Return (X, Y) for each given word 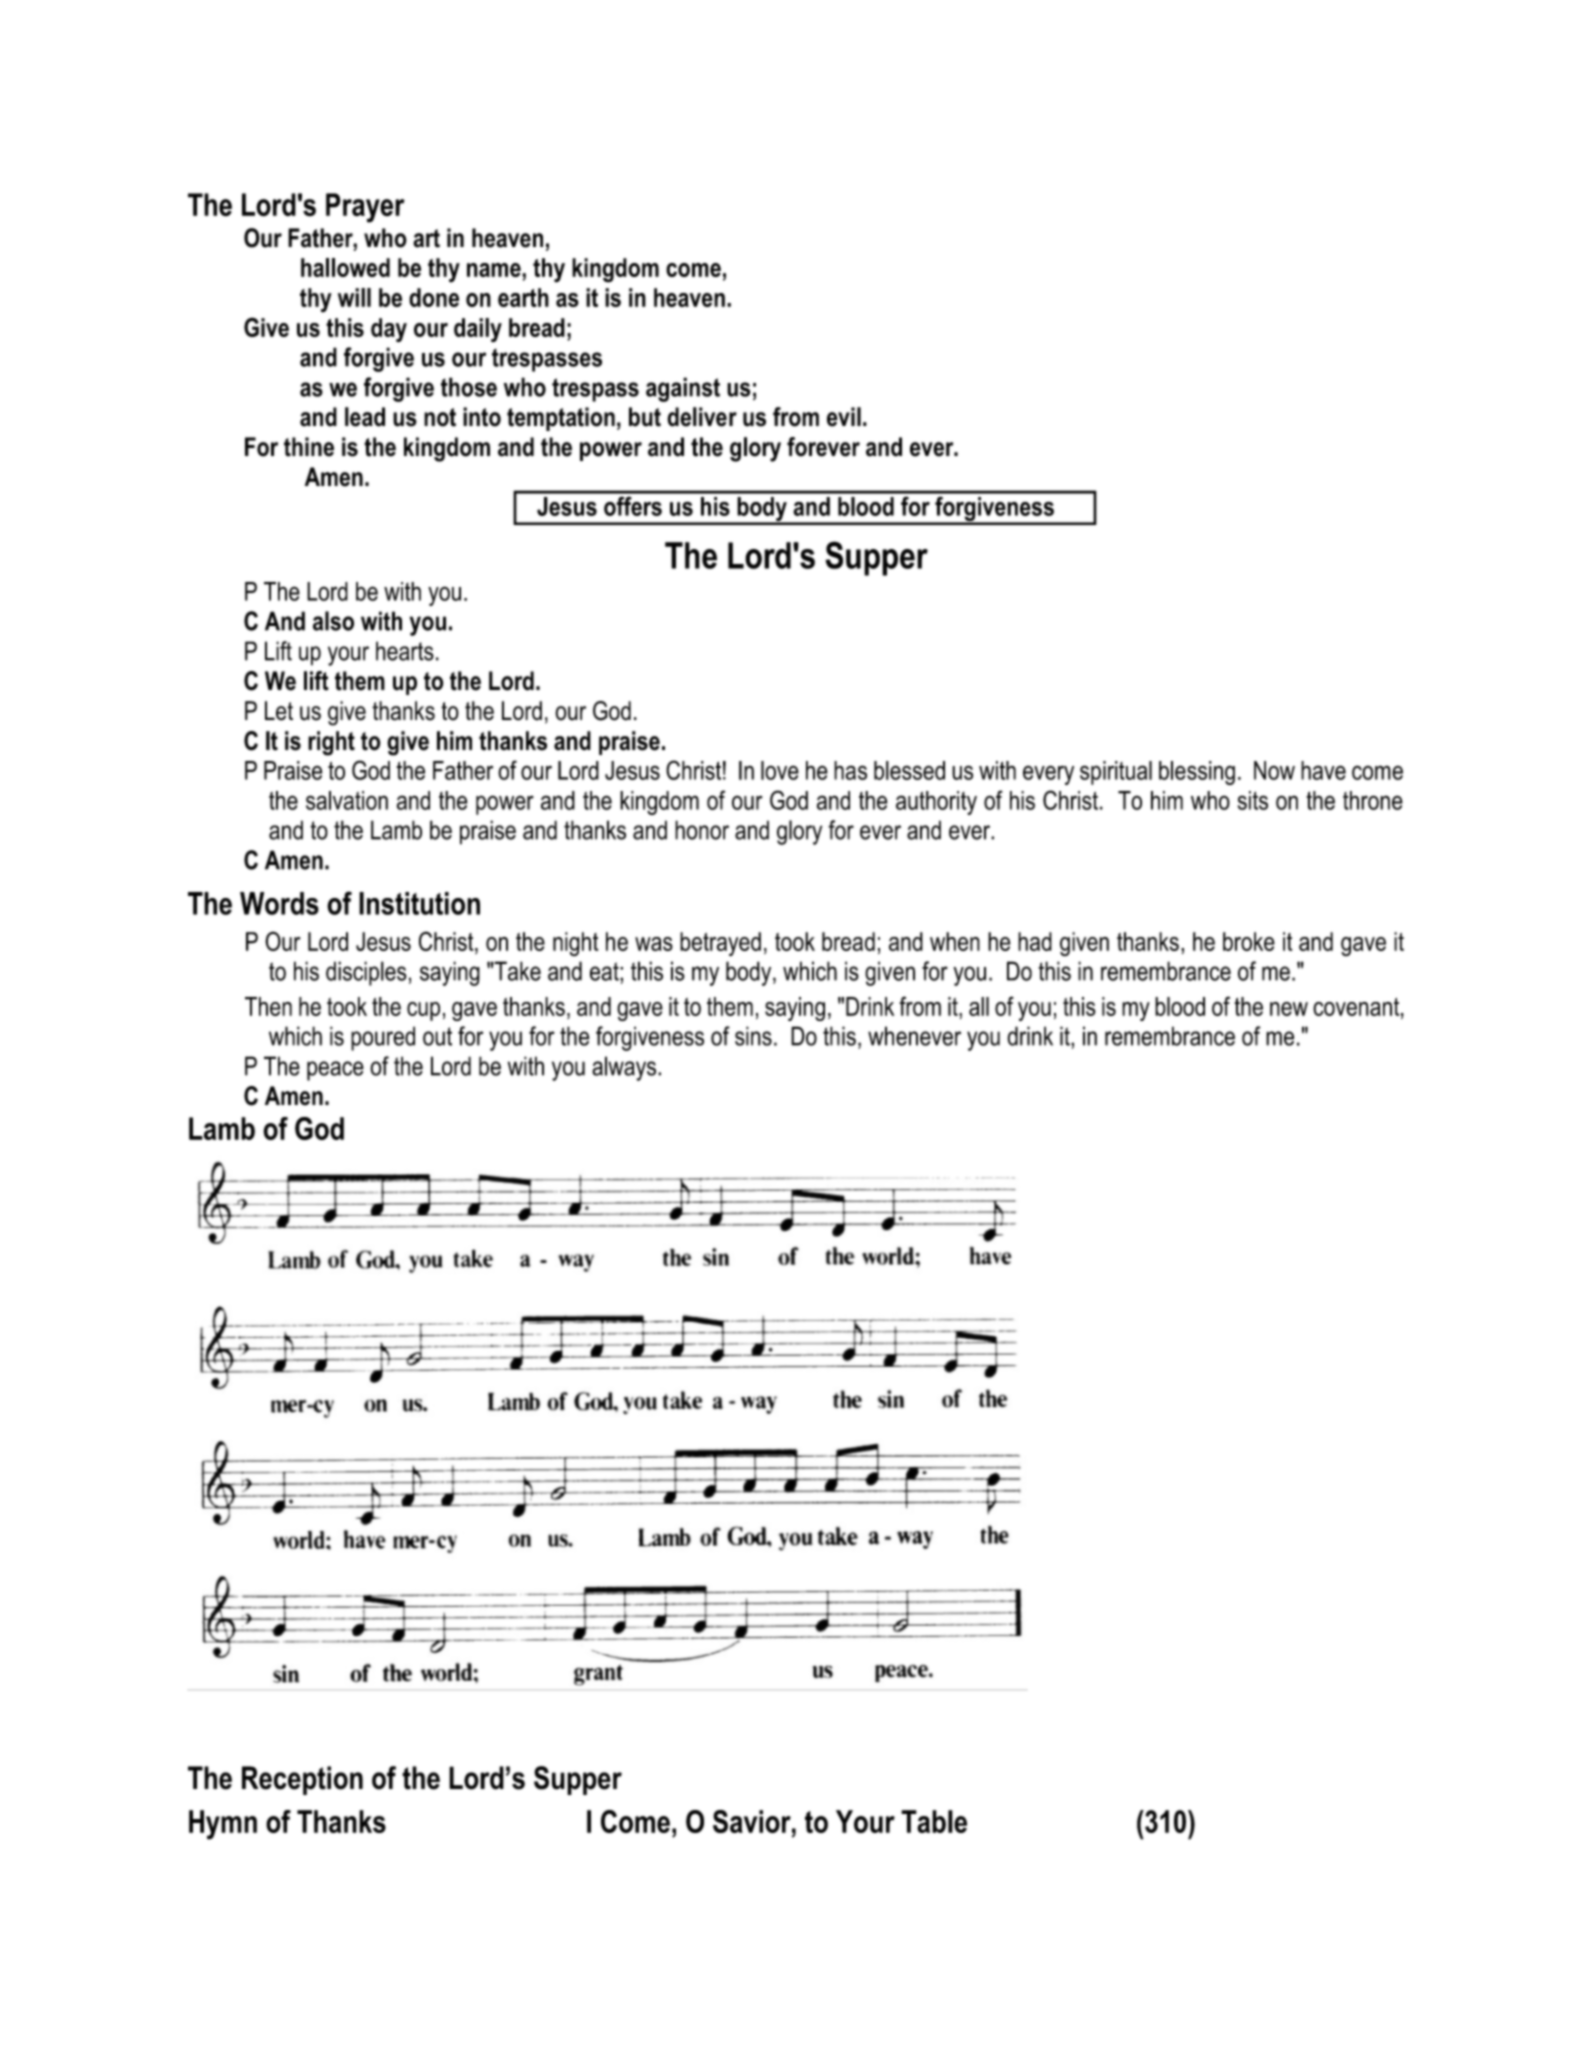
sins (753, 1036)
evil (844, 417)
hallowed (345, 267)
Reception (302, 1780)
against (683, 389)
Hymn (223, 1825)
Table (934, 1821)
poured (383, 1038)
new (1289, 1009)
